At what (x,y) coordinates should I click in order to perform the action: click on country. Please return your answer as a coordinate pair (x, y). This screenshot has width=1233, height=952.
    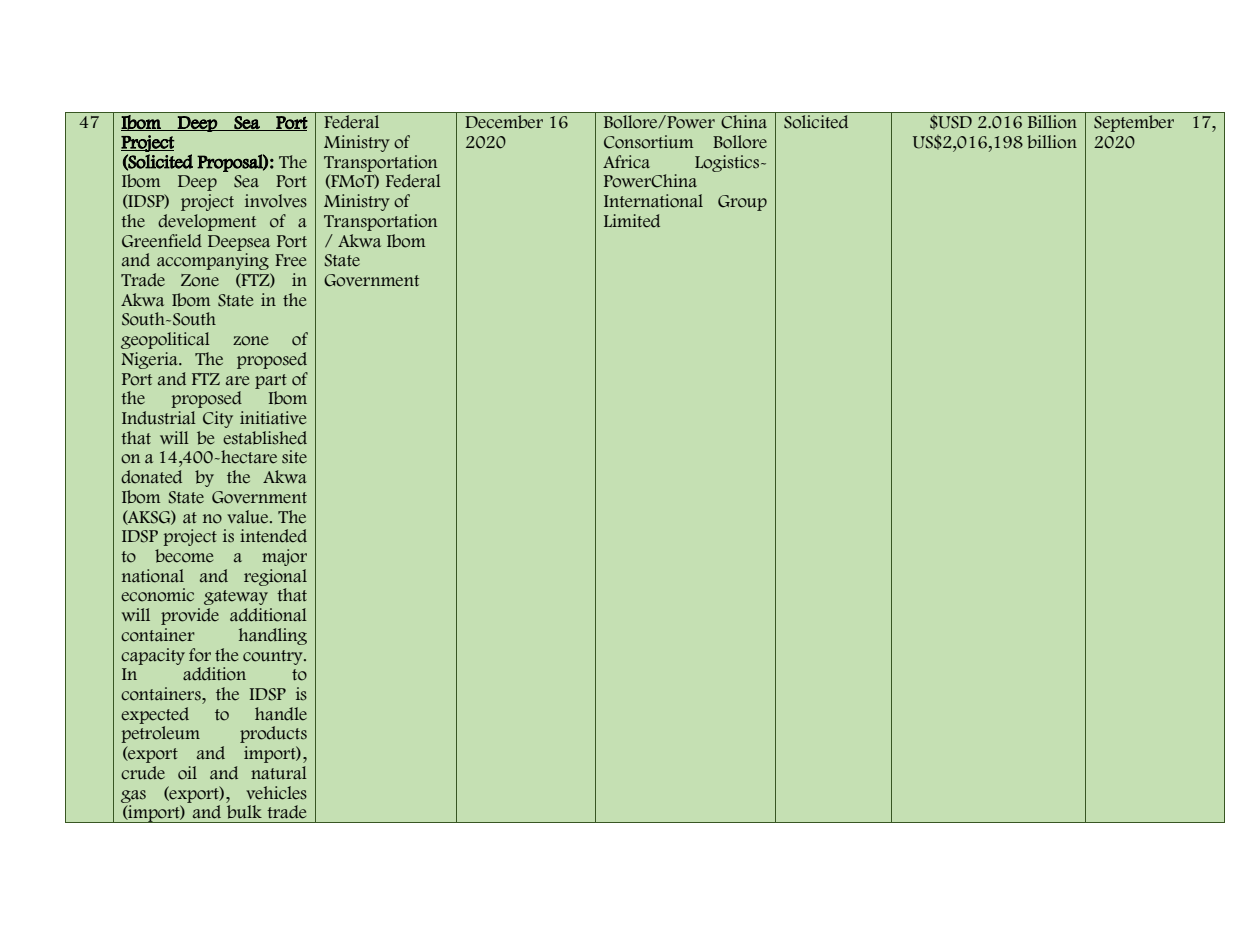
    Looking at the image, I should click on (274, 657).
